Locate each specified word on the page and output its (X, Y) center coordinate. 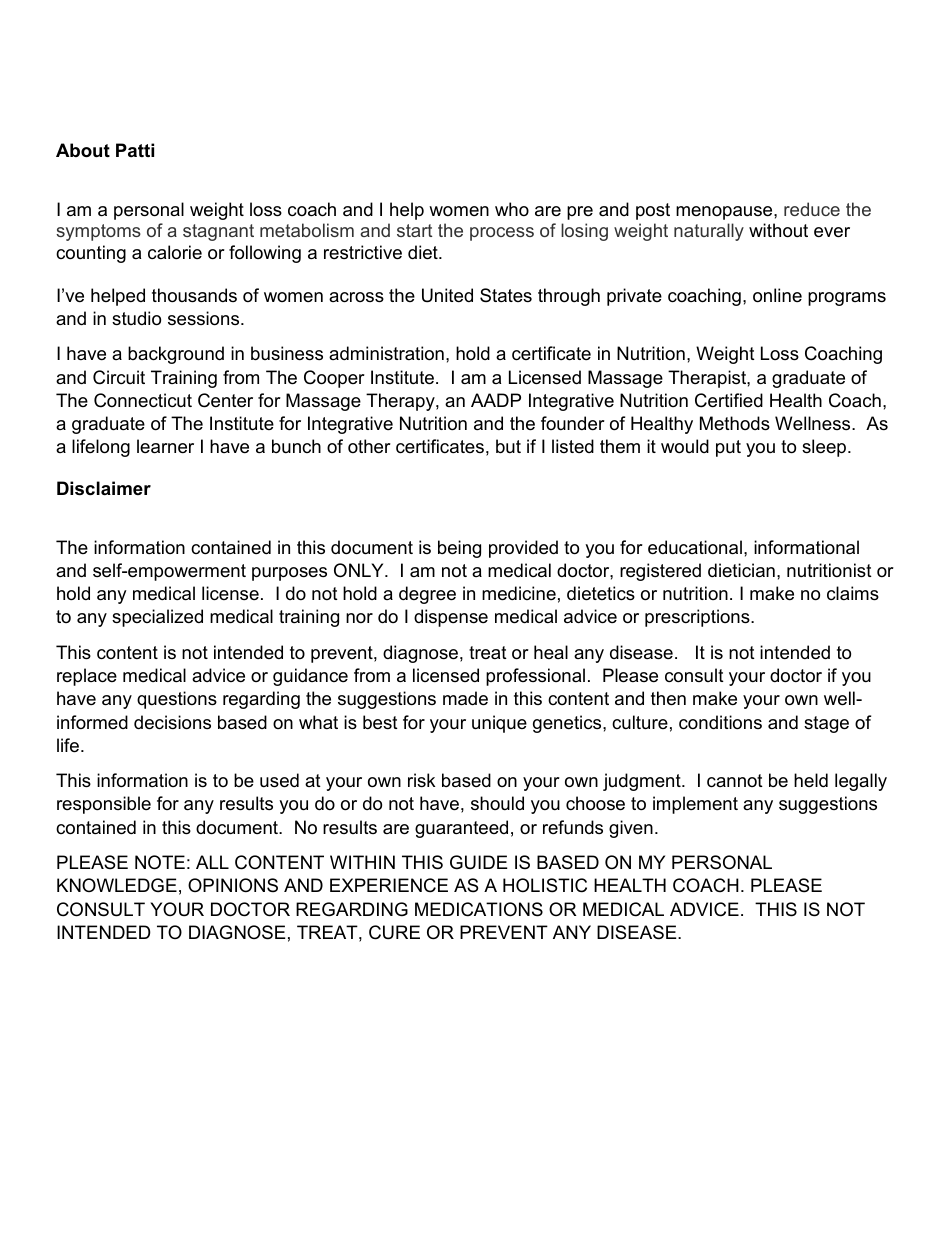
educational (695, 547)
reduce (812, 209)
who (512, 209)
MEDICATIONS (479, 909)
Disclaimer (104, 488)
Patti (135, 150)
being (459, 549)
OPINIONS (233, 885)
